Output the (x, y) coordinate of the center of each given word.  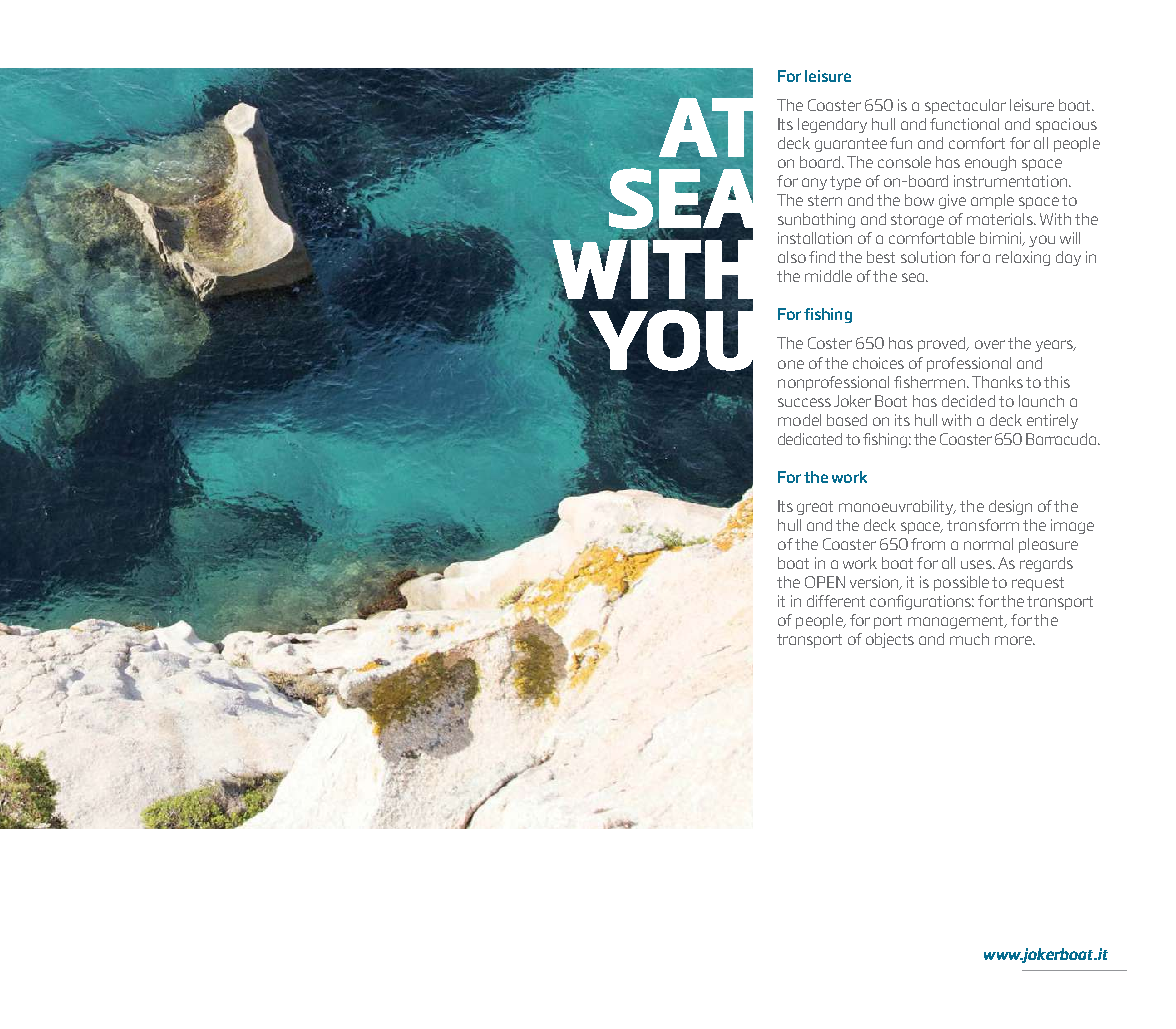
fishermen (929, 382)
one (791, 364)
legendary (832, 125)
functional (964, 124)
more (1014, 640)
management (957, 622)
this (1057, 382)
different (836, 601)
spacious (1066, 125)
